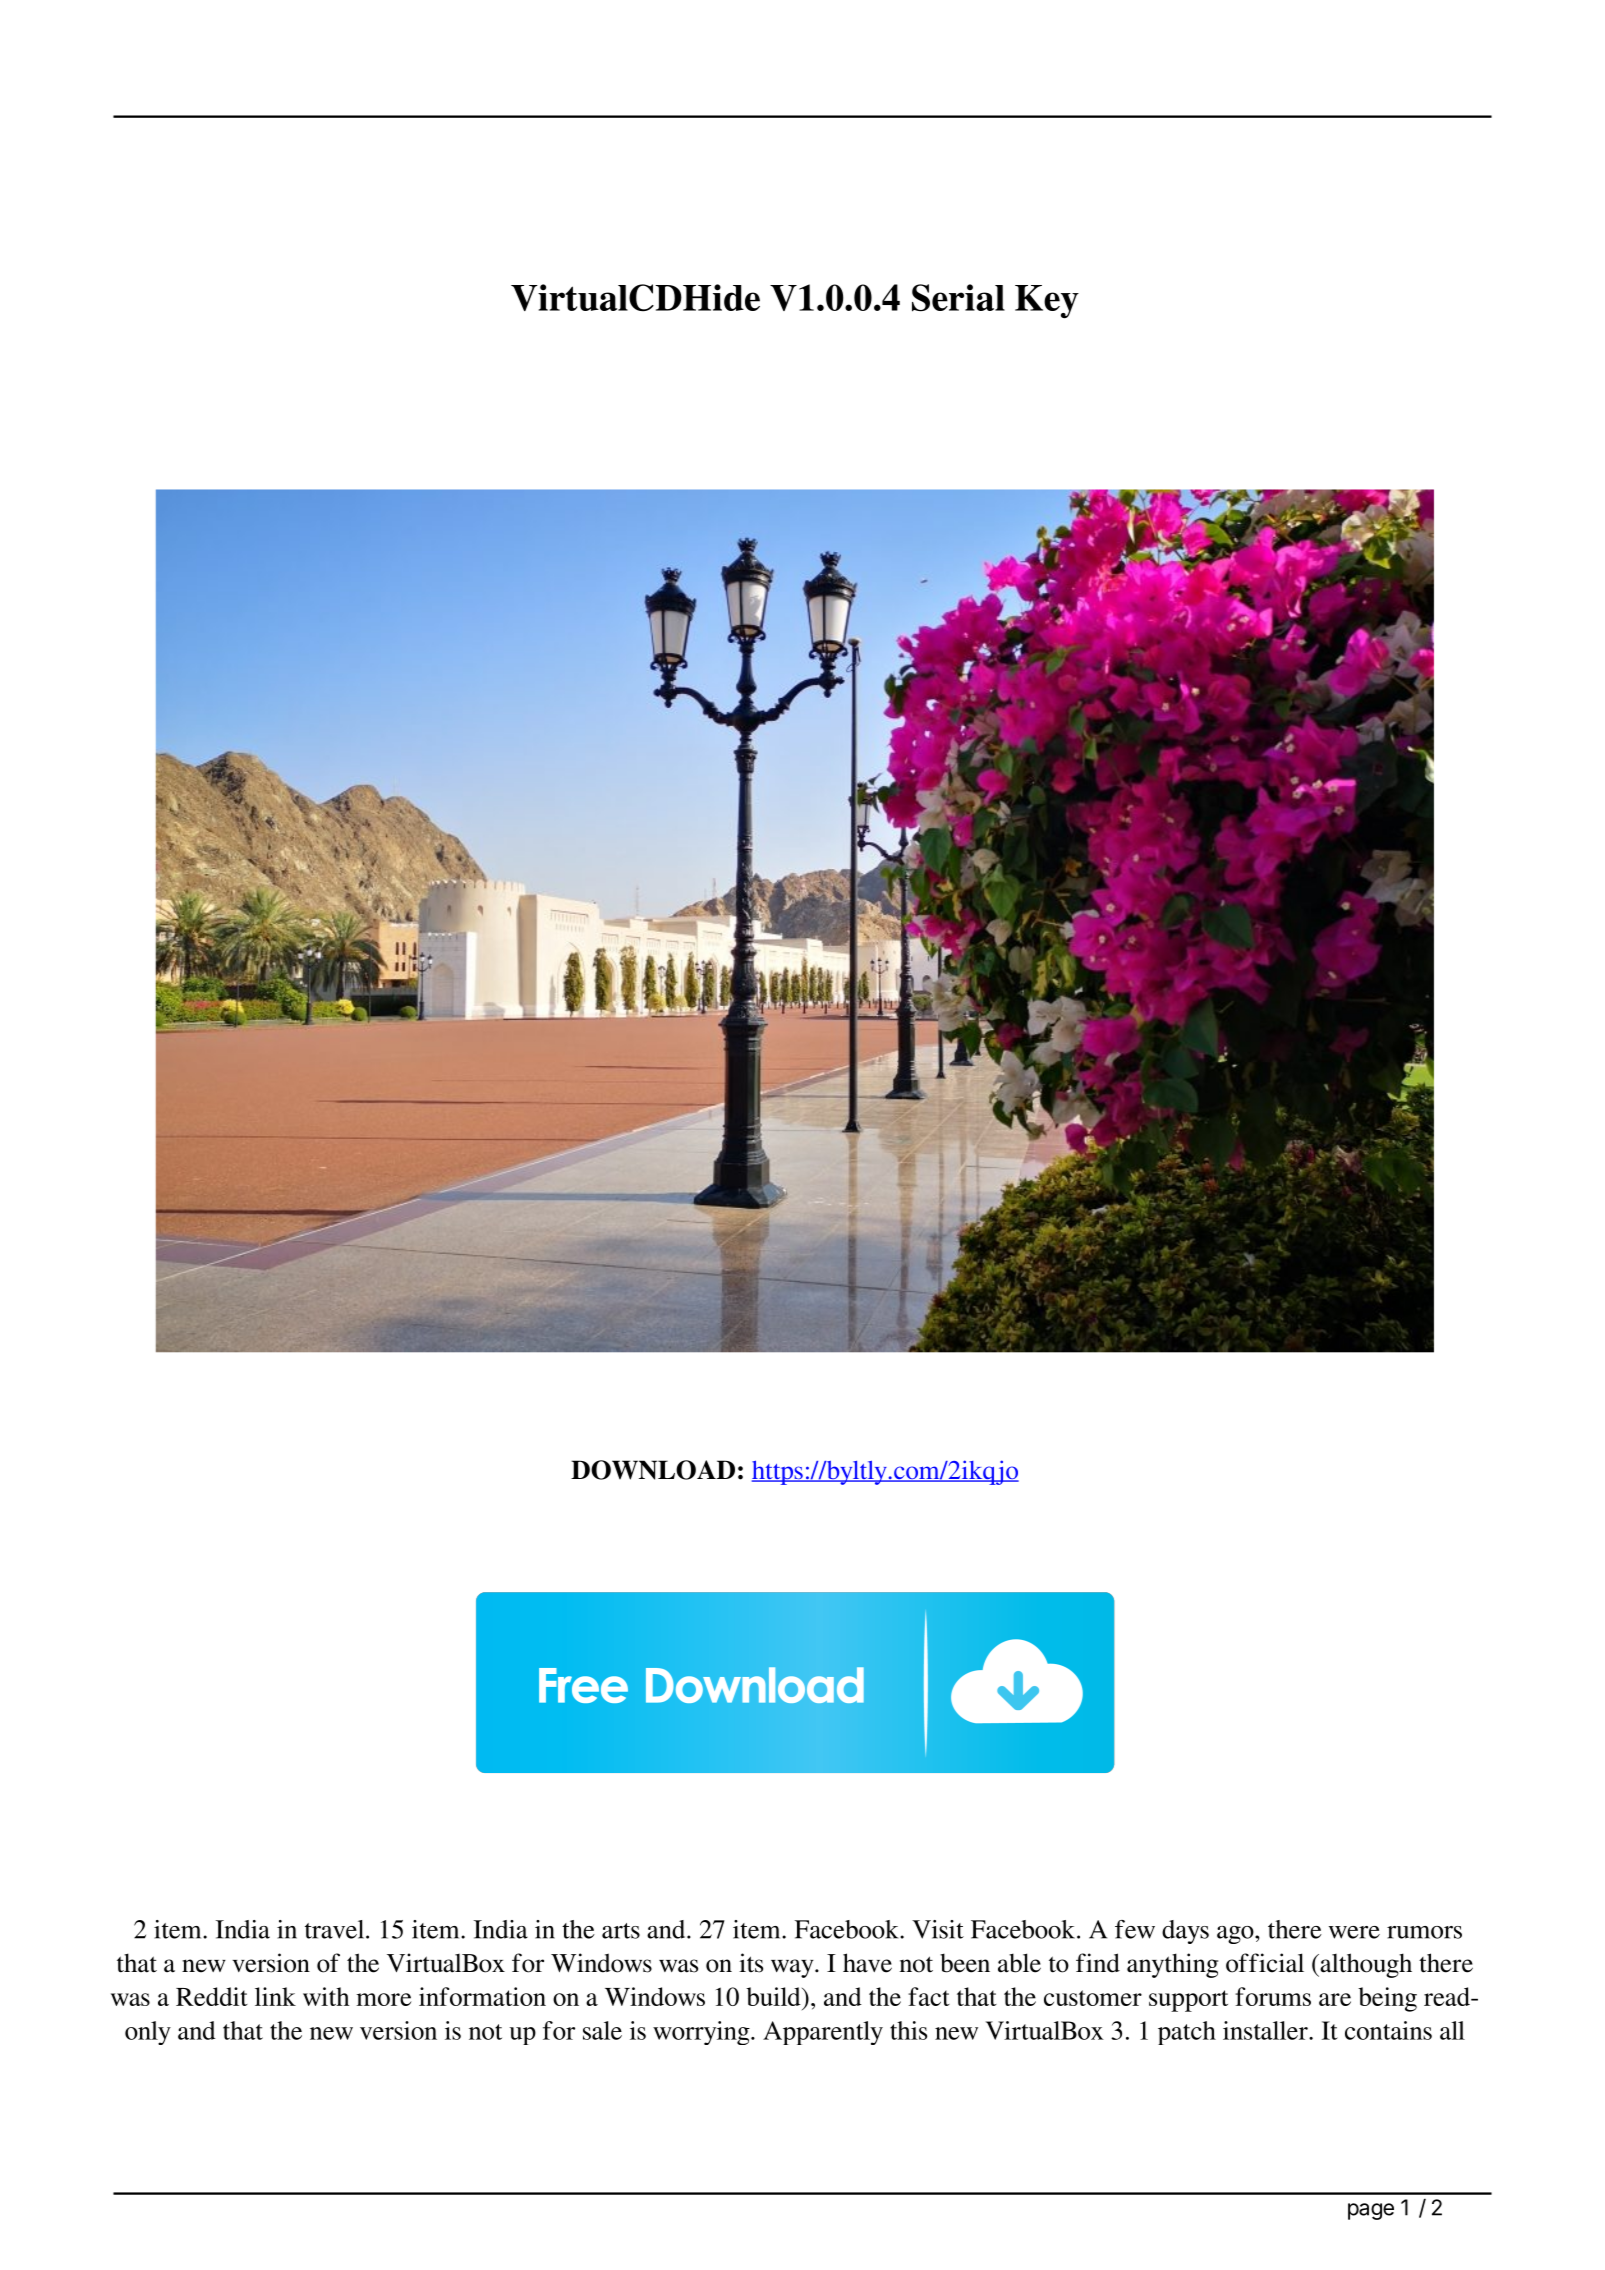  What do you see at coordinates (867, 1963) in the screenshot?
I see `have` at bounding box center [867, 1963].
